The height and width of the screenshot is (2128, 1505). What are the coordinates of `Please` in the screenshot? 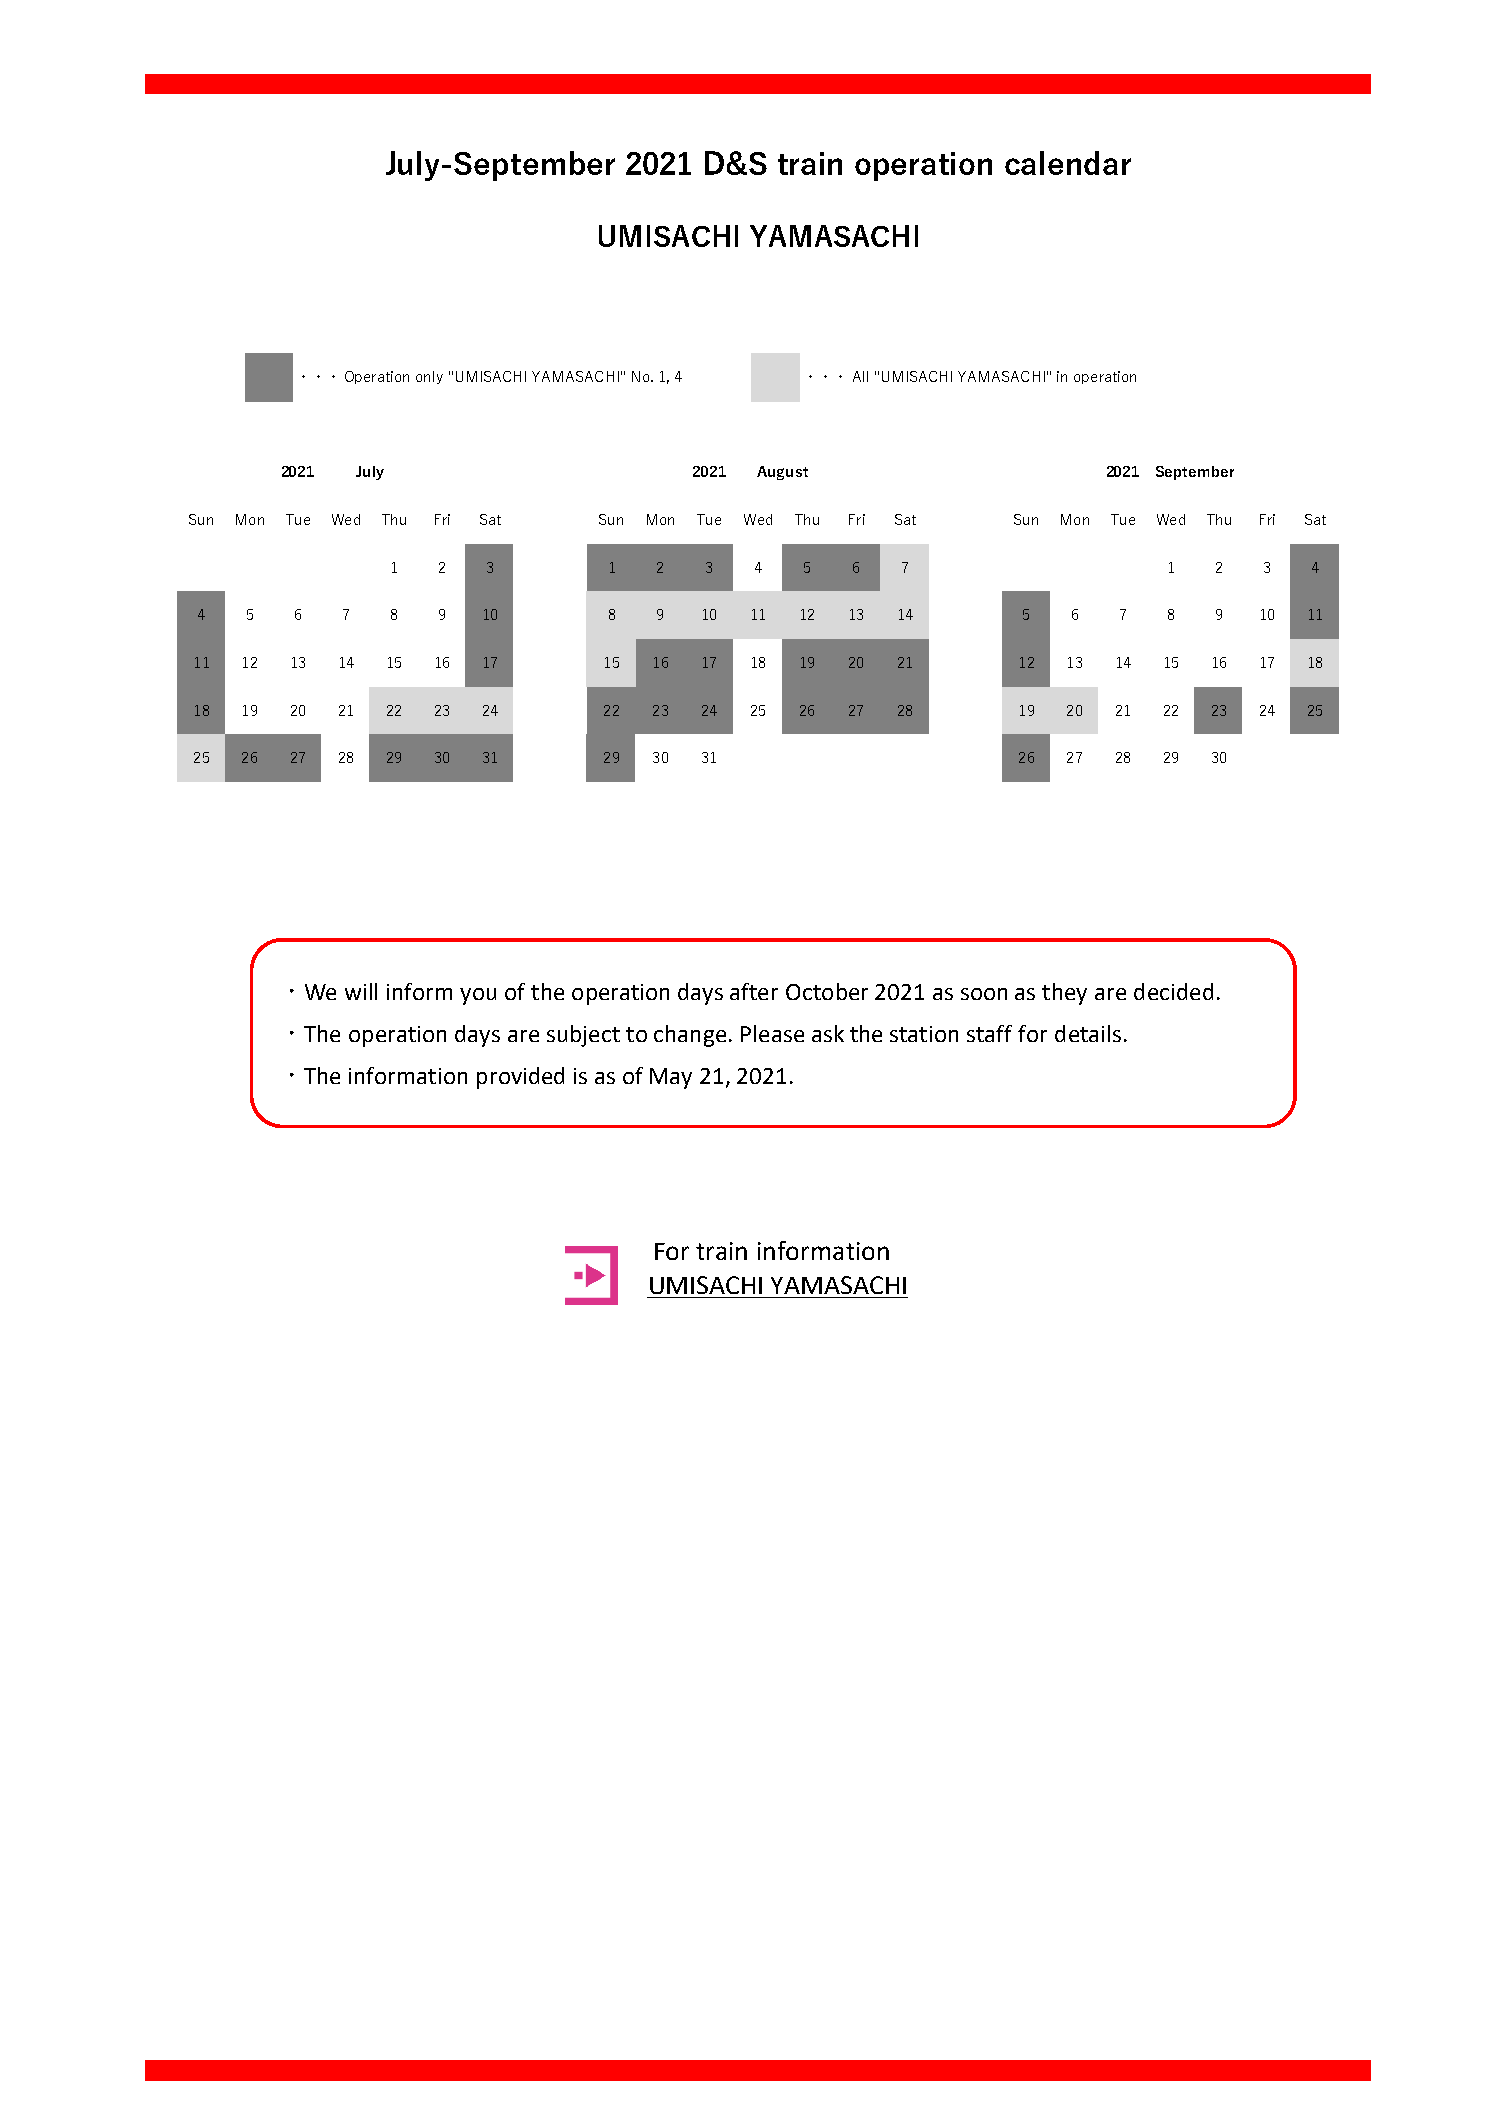 It's located at (772, 1033).
